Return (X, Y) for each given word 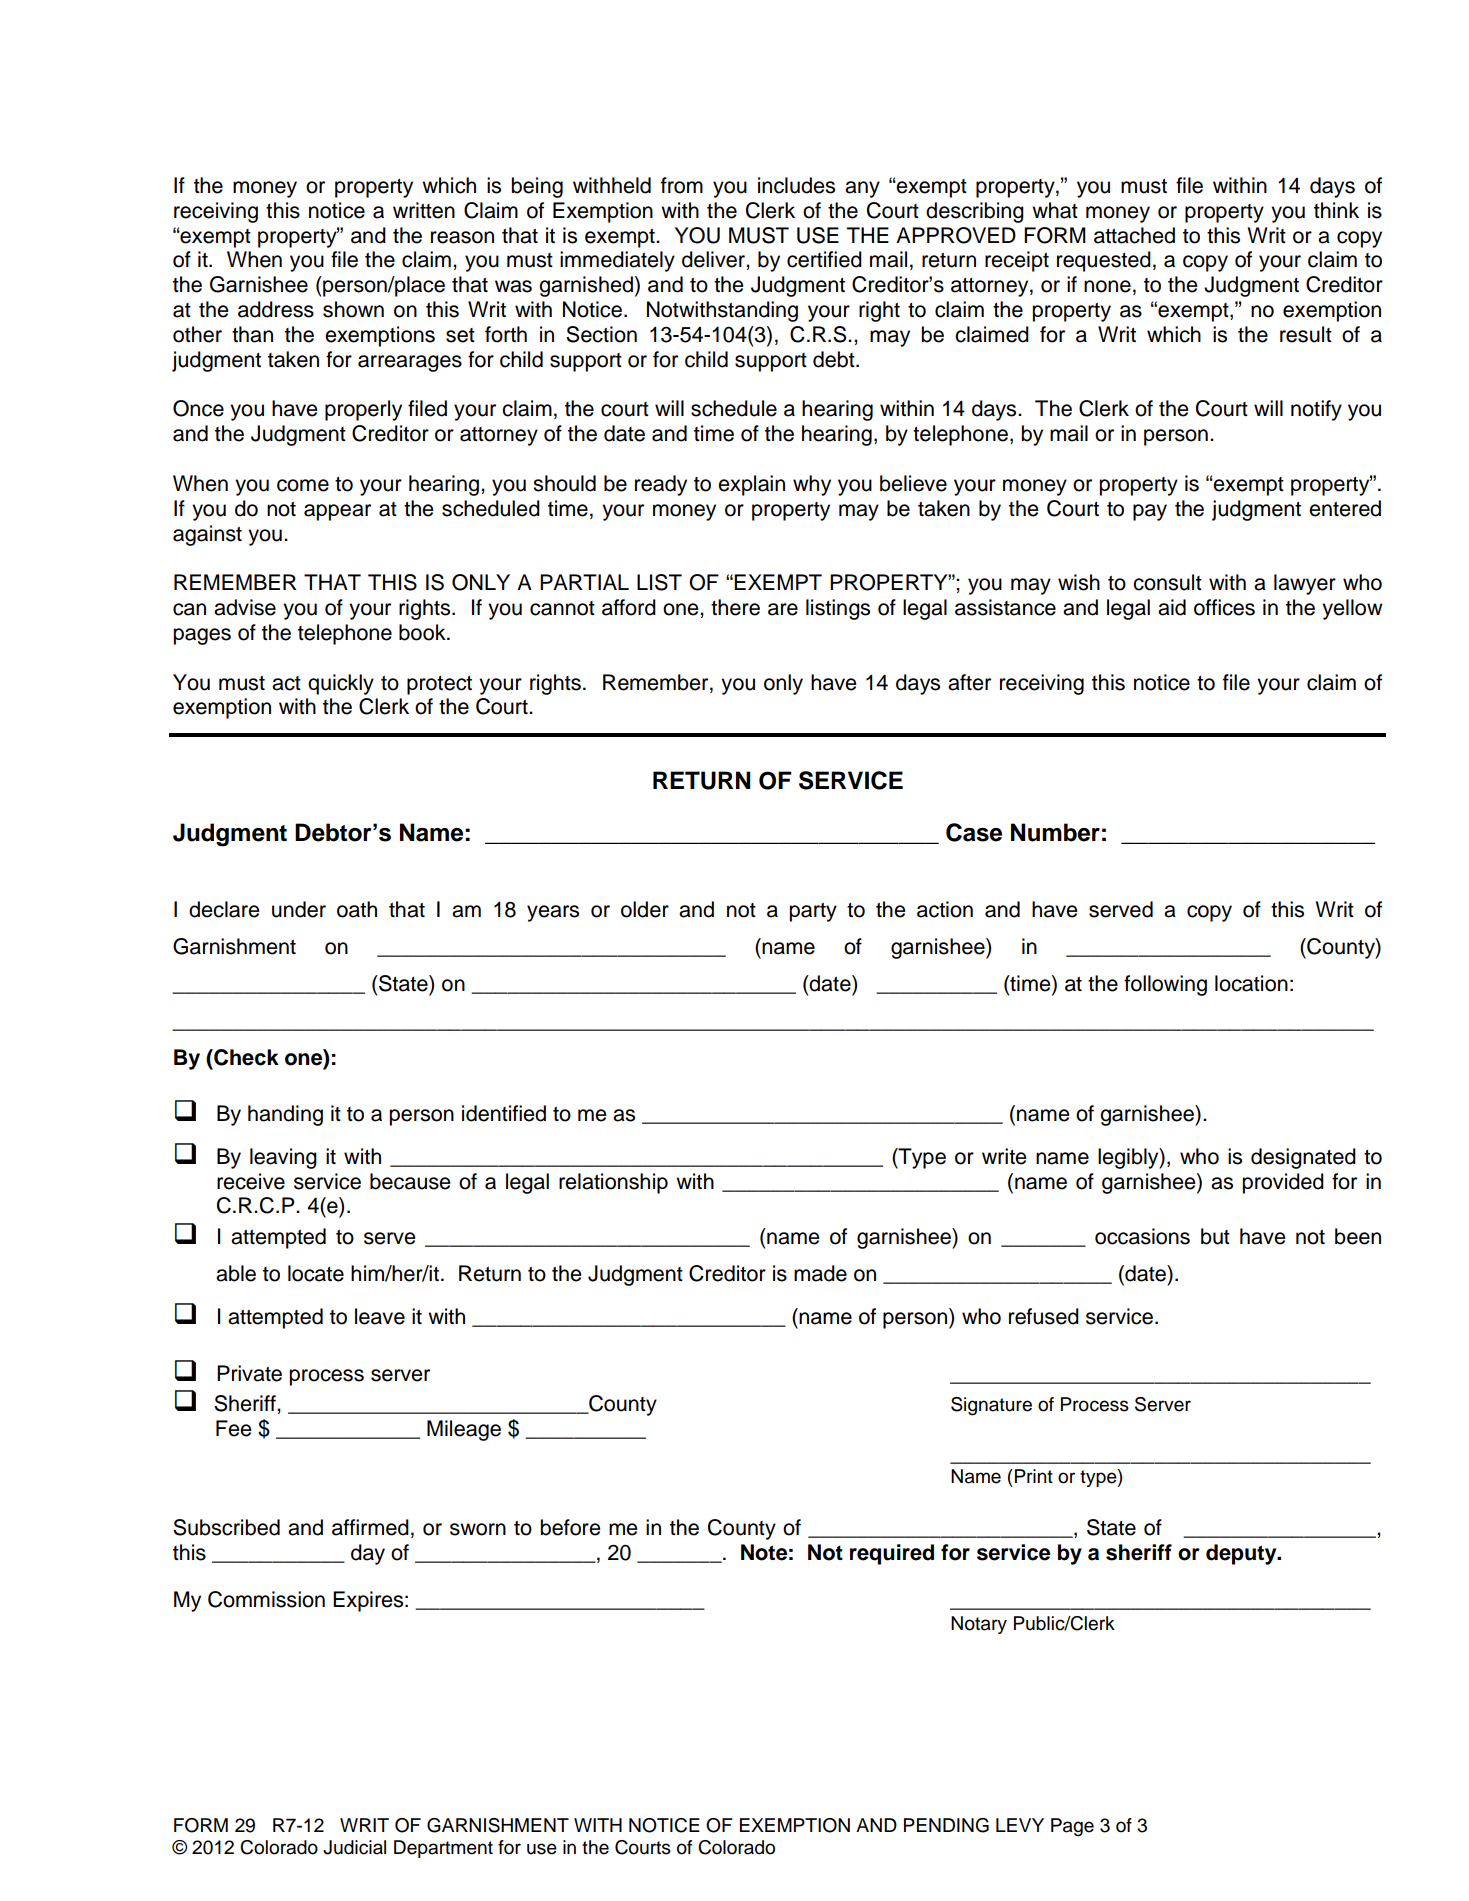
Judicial (354, 1847)
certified (824, 259)
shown (353, 309)
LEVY (1020, 1825)
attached (1134, 235)
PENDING (946, 1825)
